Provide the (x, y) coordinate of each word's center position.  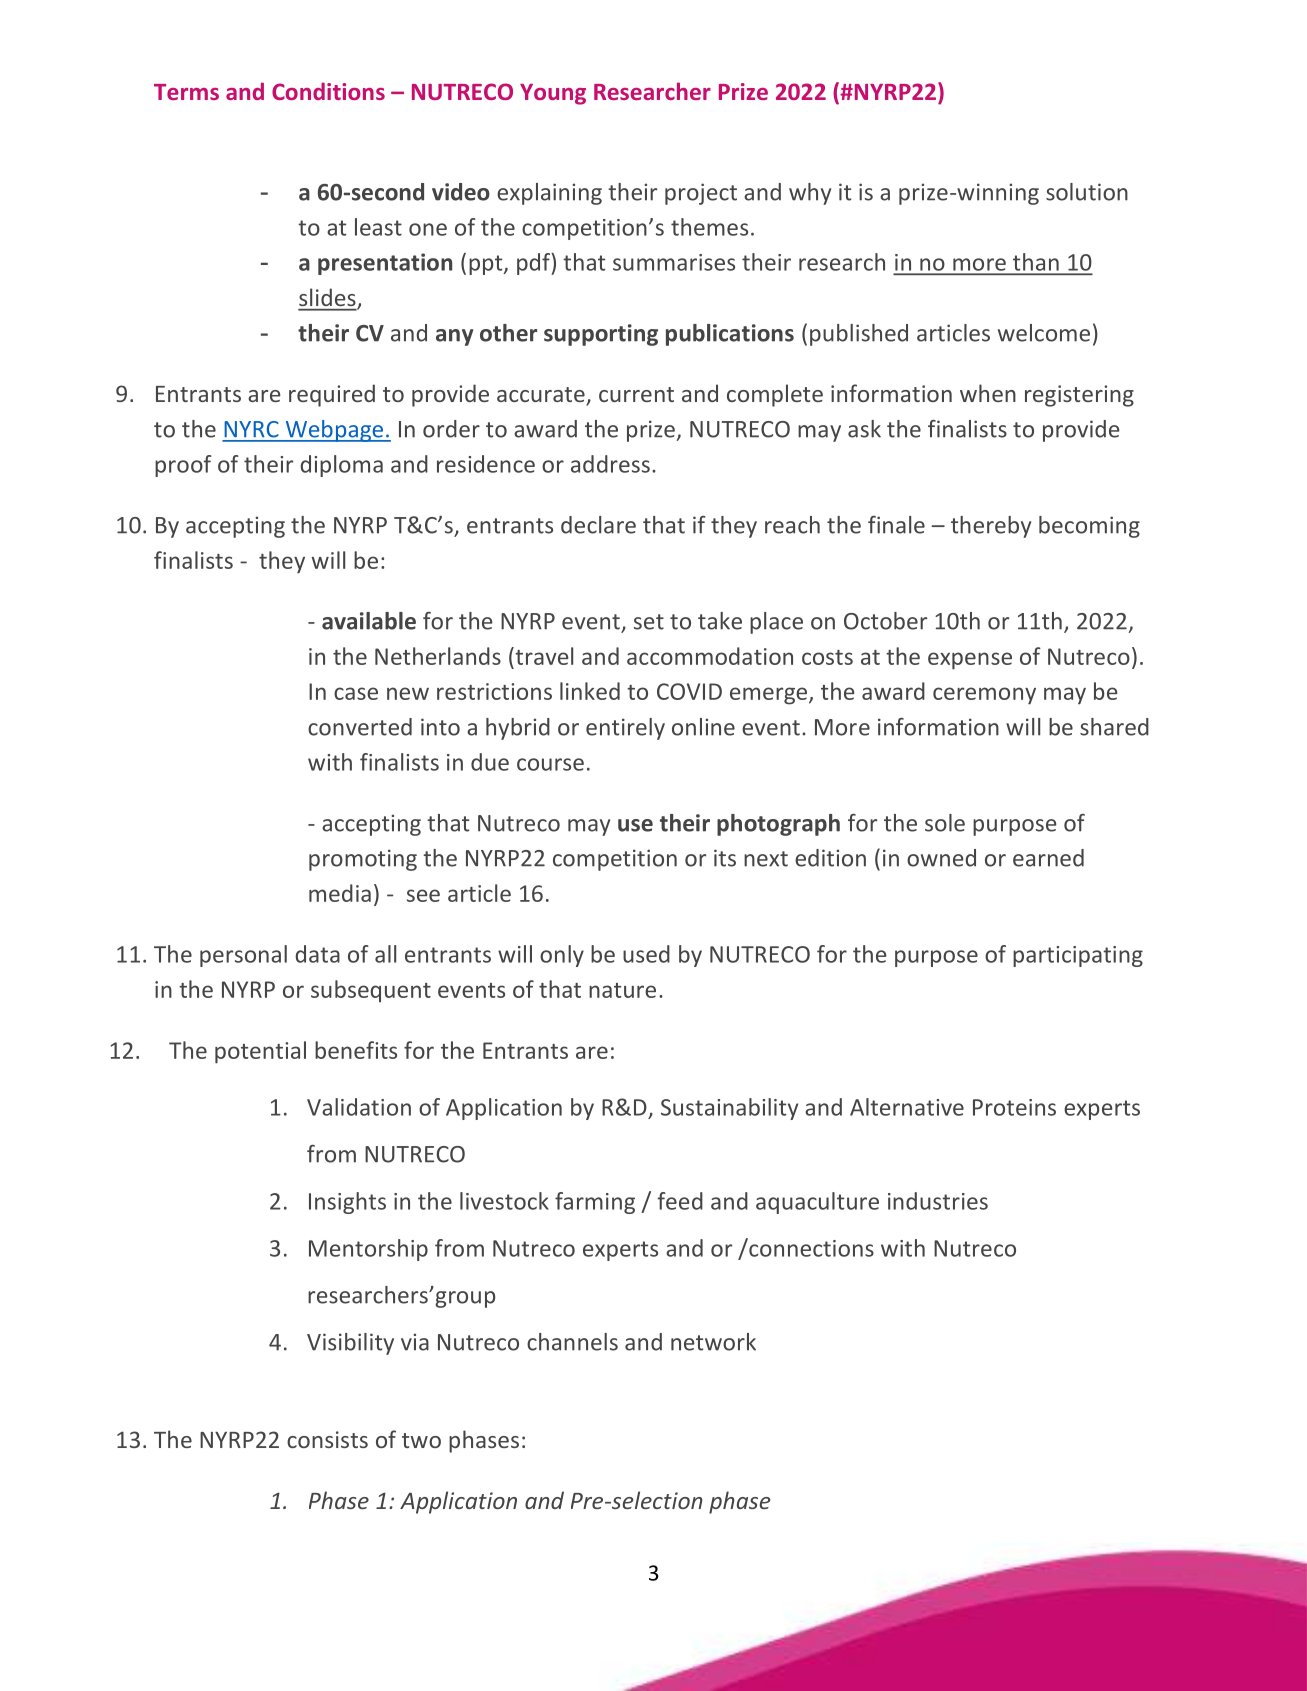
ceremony (984, 696)
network (713, 1342)
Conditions (328, 91)
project (701, 194)
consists (327, 1439)
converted (360, 727)
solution (1087, 192)
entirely (625, 729)
